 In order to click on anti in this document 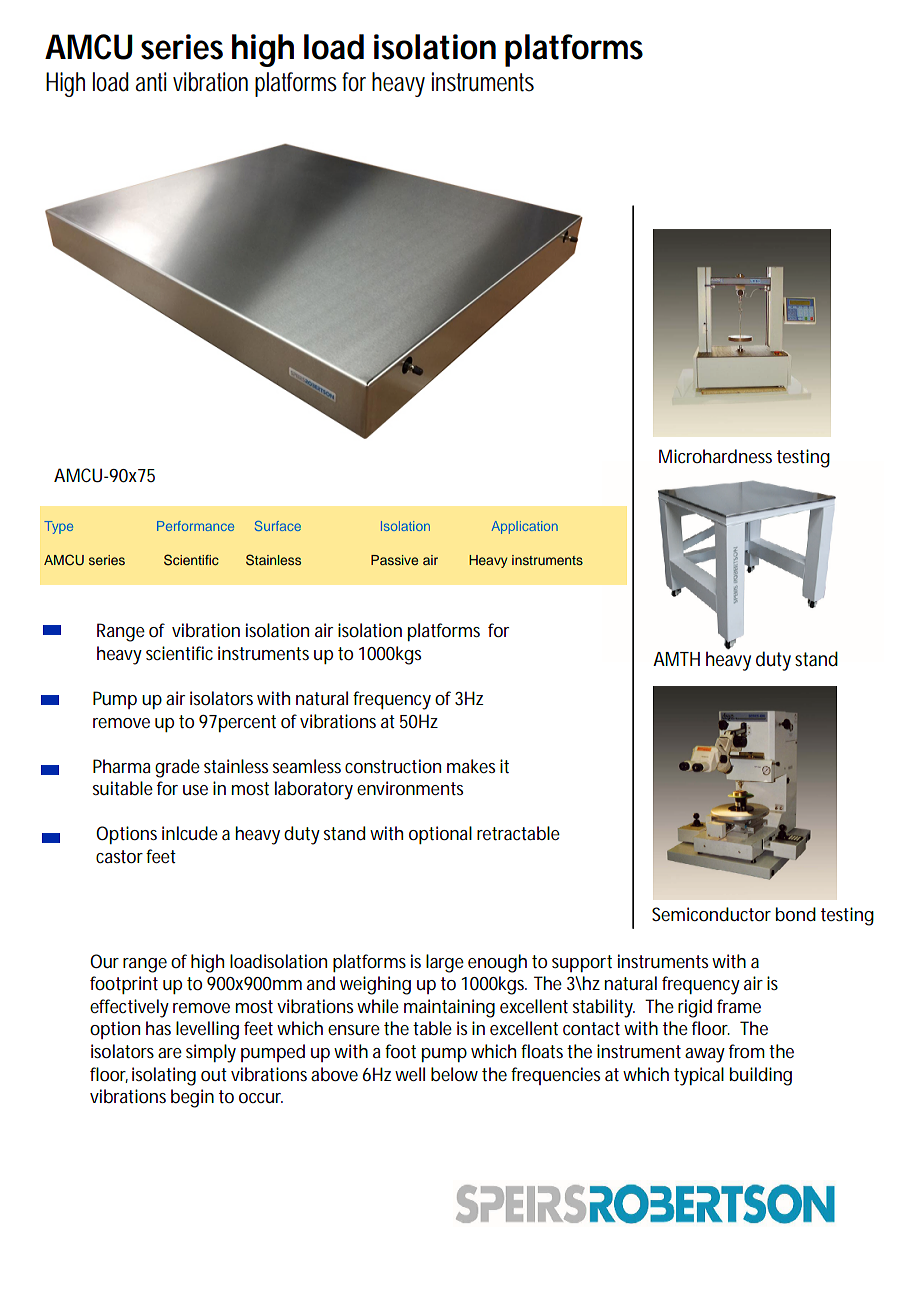, I will do `click(151, 82)`.
